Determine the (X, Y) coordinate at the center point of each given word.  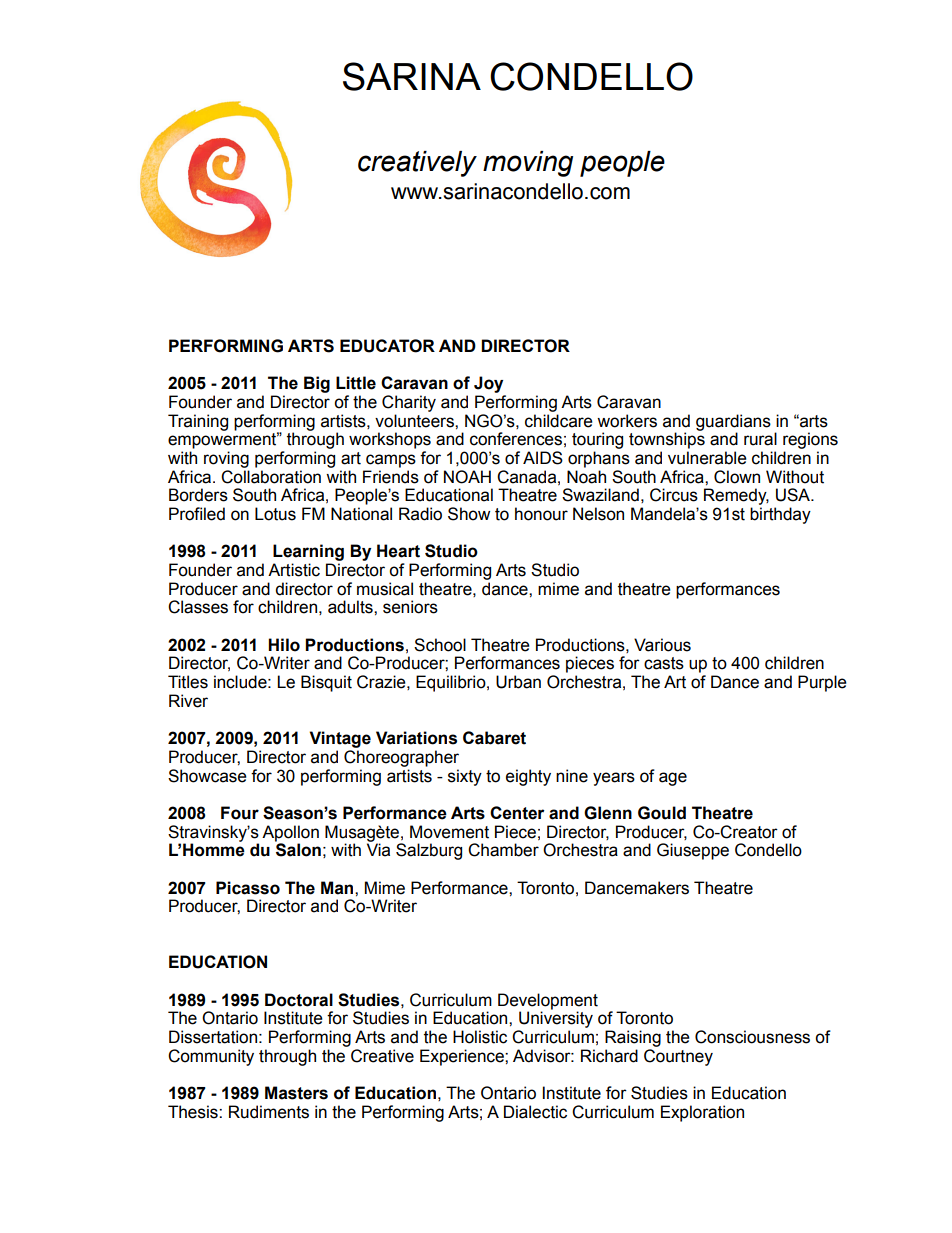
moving (528, 164)
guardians (733, 423)
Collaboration (271, 477)
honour (541, 514)
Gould (662, 813)
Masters (296, 1093)
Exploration (702, 1113)
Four (240, 813)
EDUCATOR (387, 346)
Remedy (736, 496)
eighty (528, 777)
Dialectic (535, 1112)
